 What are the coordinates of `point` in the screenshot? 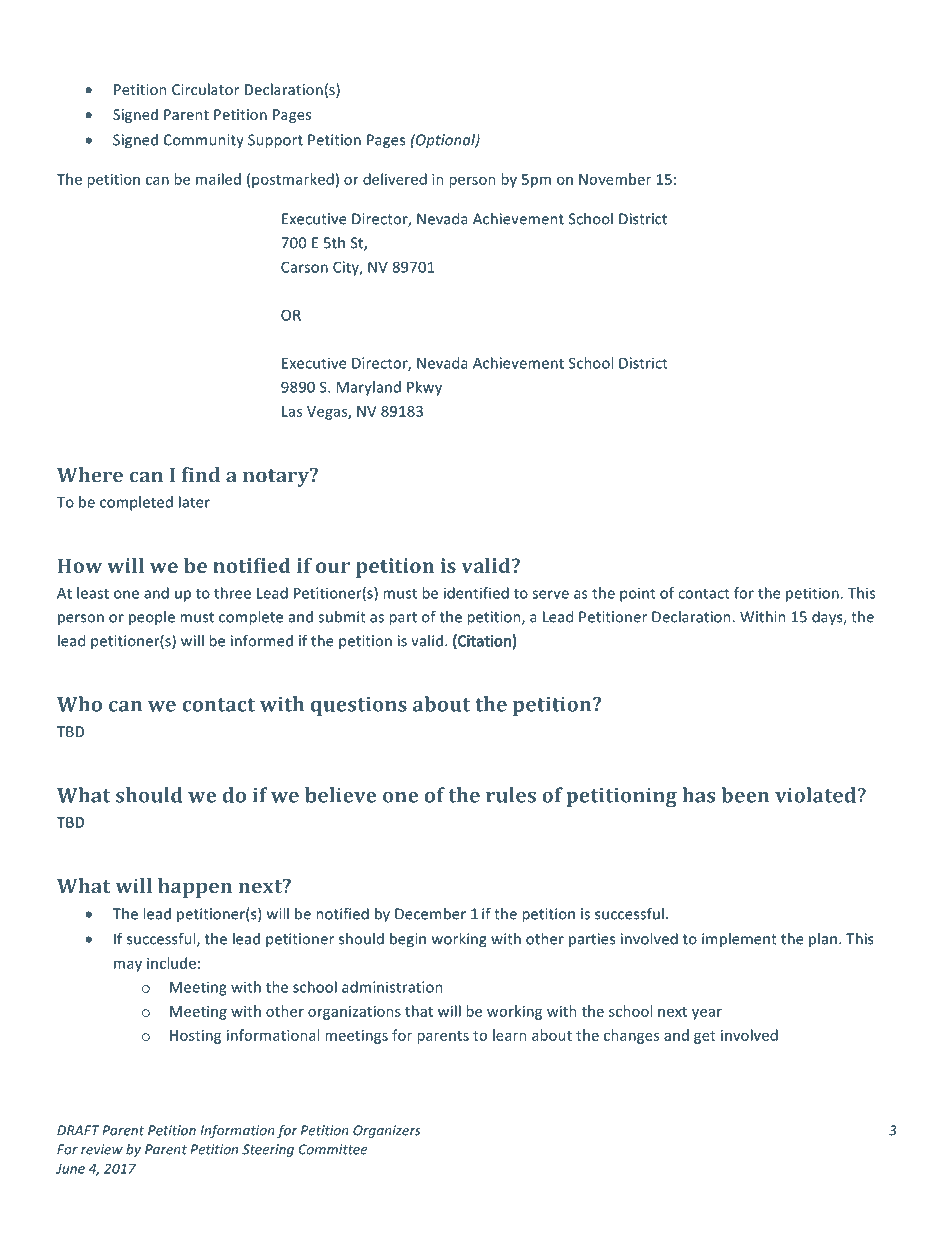 It's located at (638, 594).
